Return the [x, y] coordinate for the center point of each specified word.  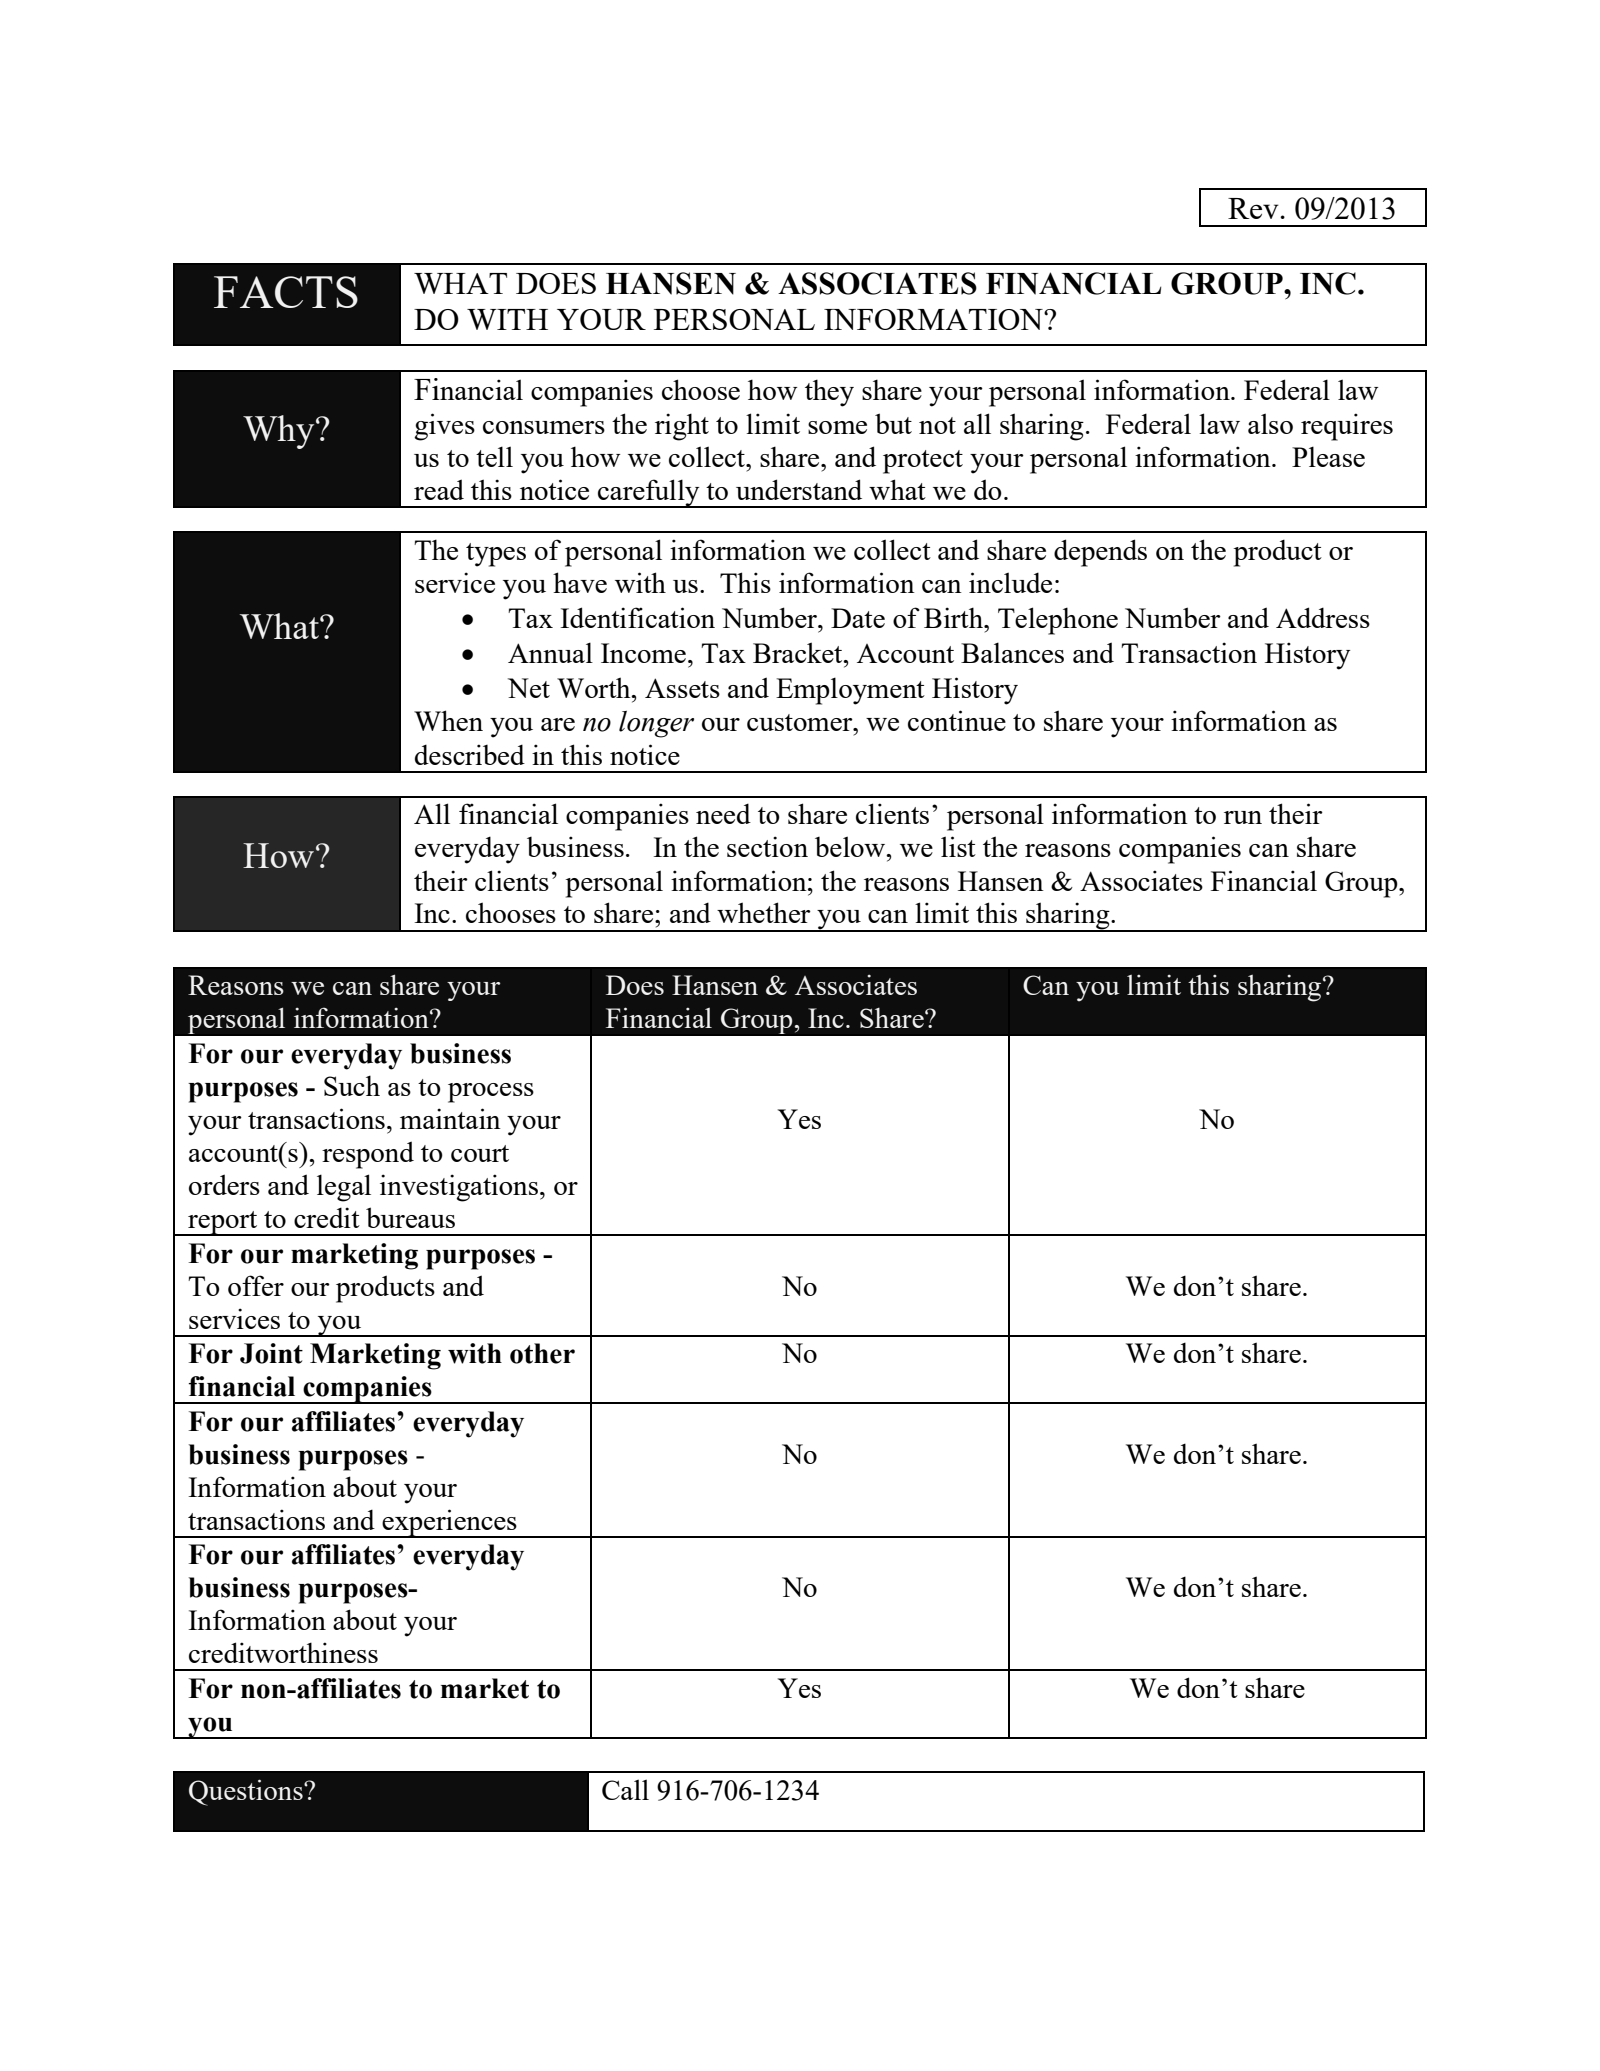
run [1243, 817]
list [958, 846]
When [448, 720]
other [542, 1353]
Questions [247, 1792]
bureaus [410, 1217]
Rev [1254, 208]
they [829, 393]
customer [801, 722]
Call [625, 1789]
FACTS [286, 292]
